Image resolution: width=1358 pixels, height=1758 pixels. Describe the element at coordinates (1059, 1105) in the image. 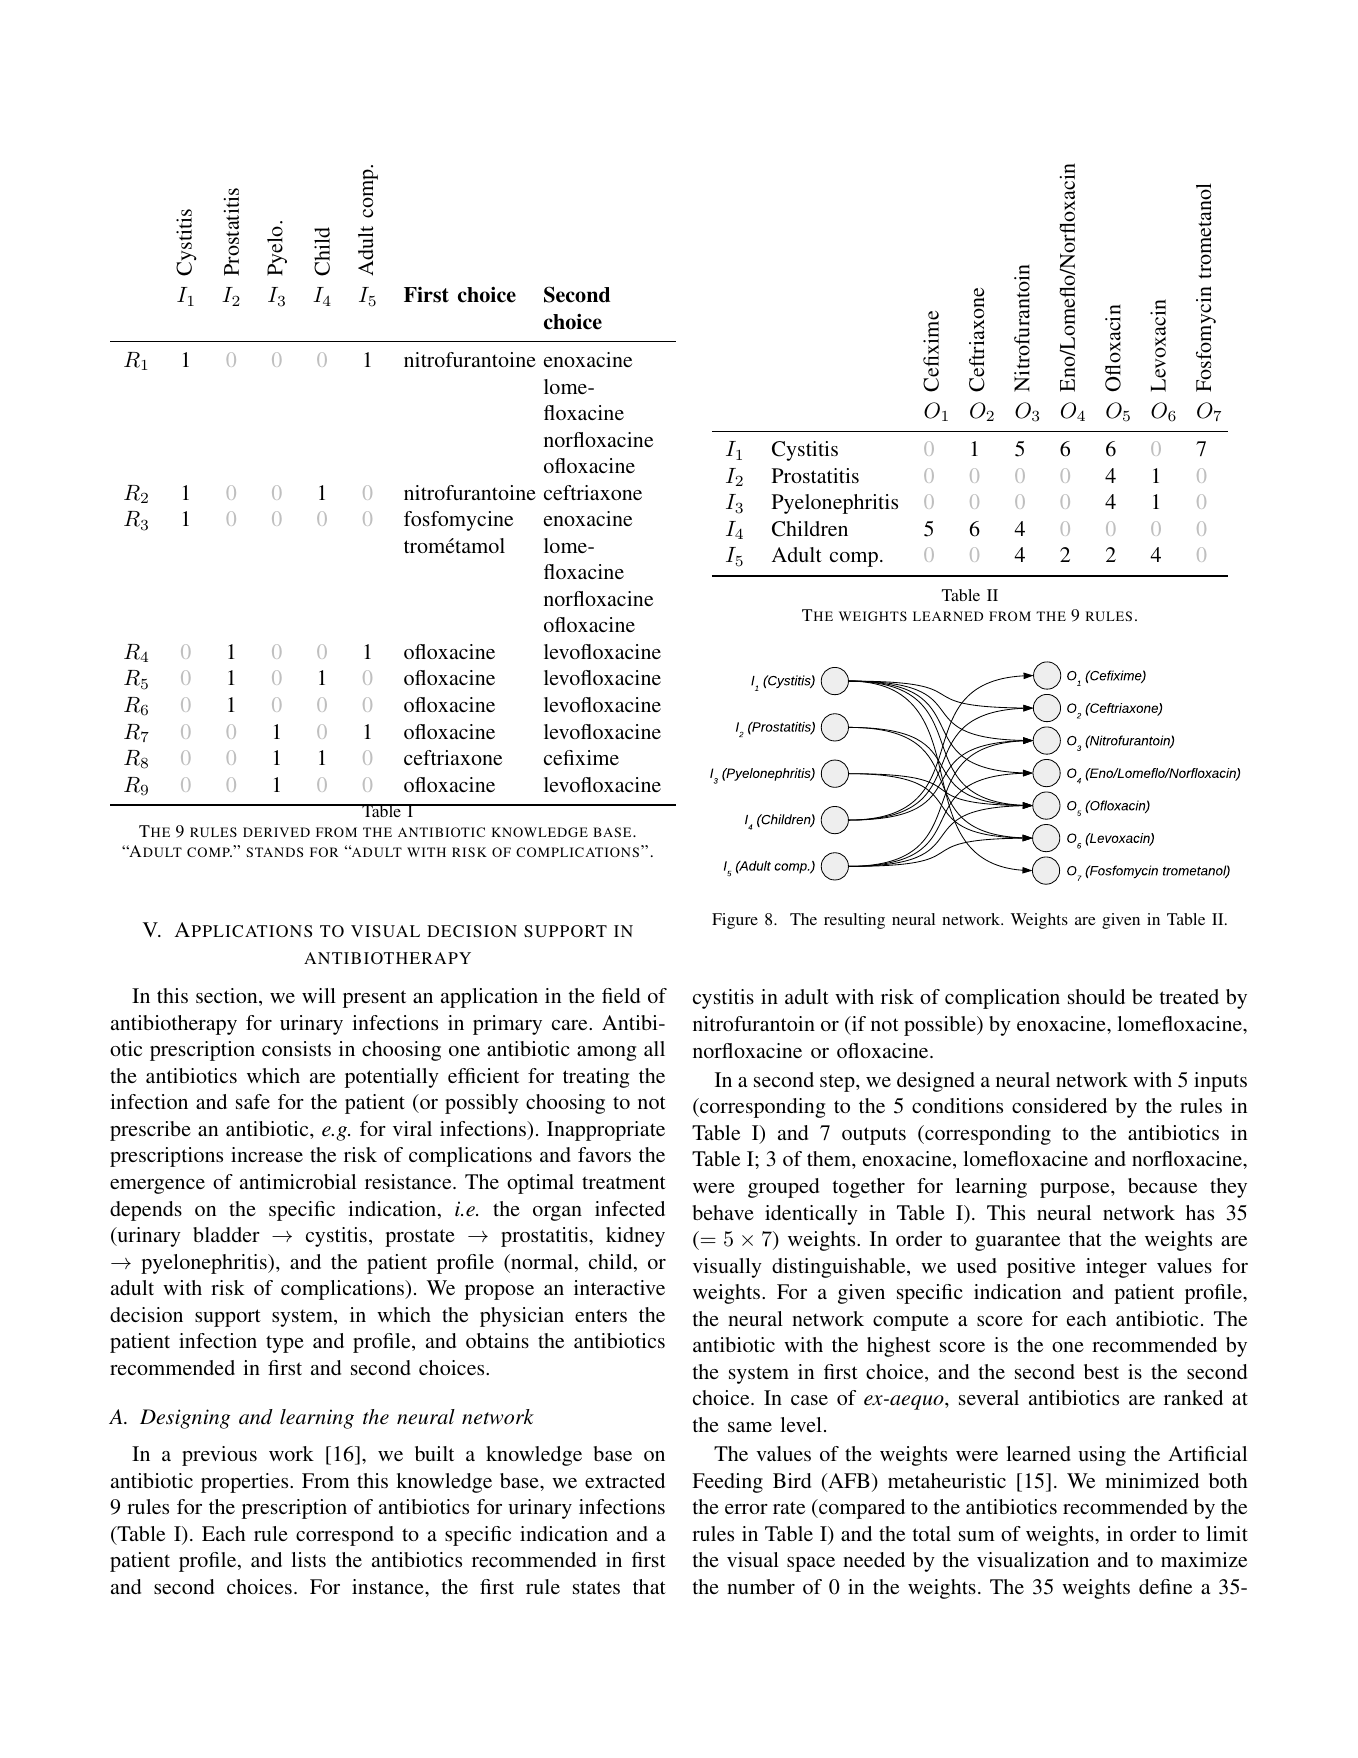

I see `considered` at that location.
